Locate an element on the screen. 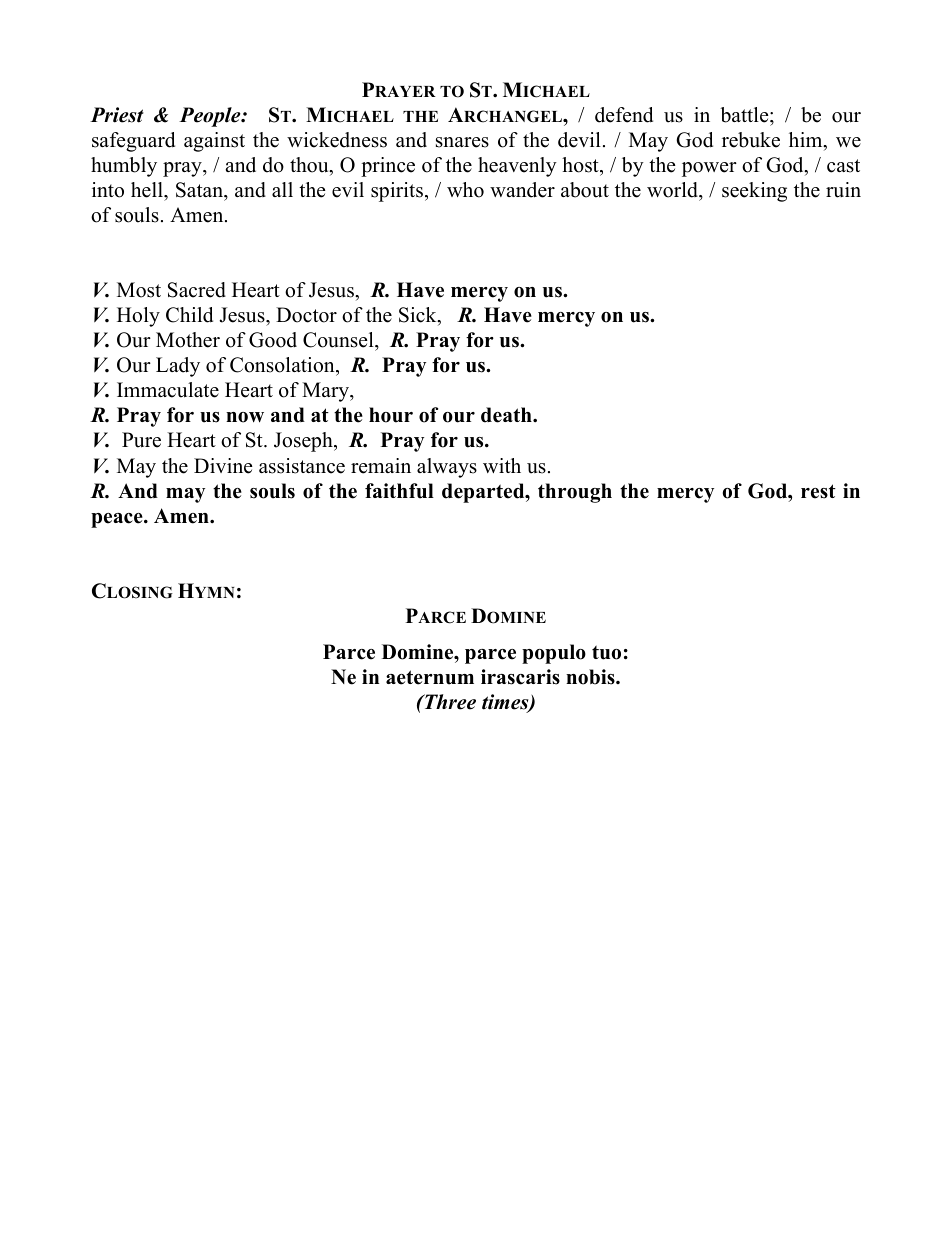 This screenshot has width=952, height=1233. Three is located at coordinates (449, 702).
